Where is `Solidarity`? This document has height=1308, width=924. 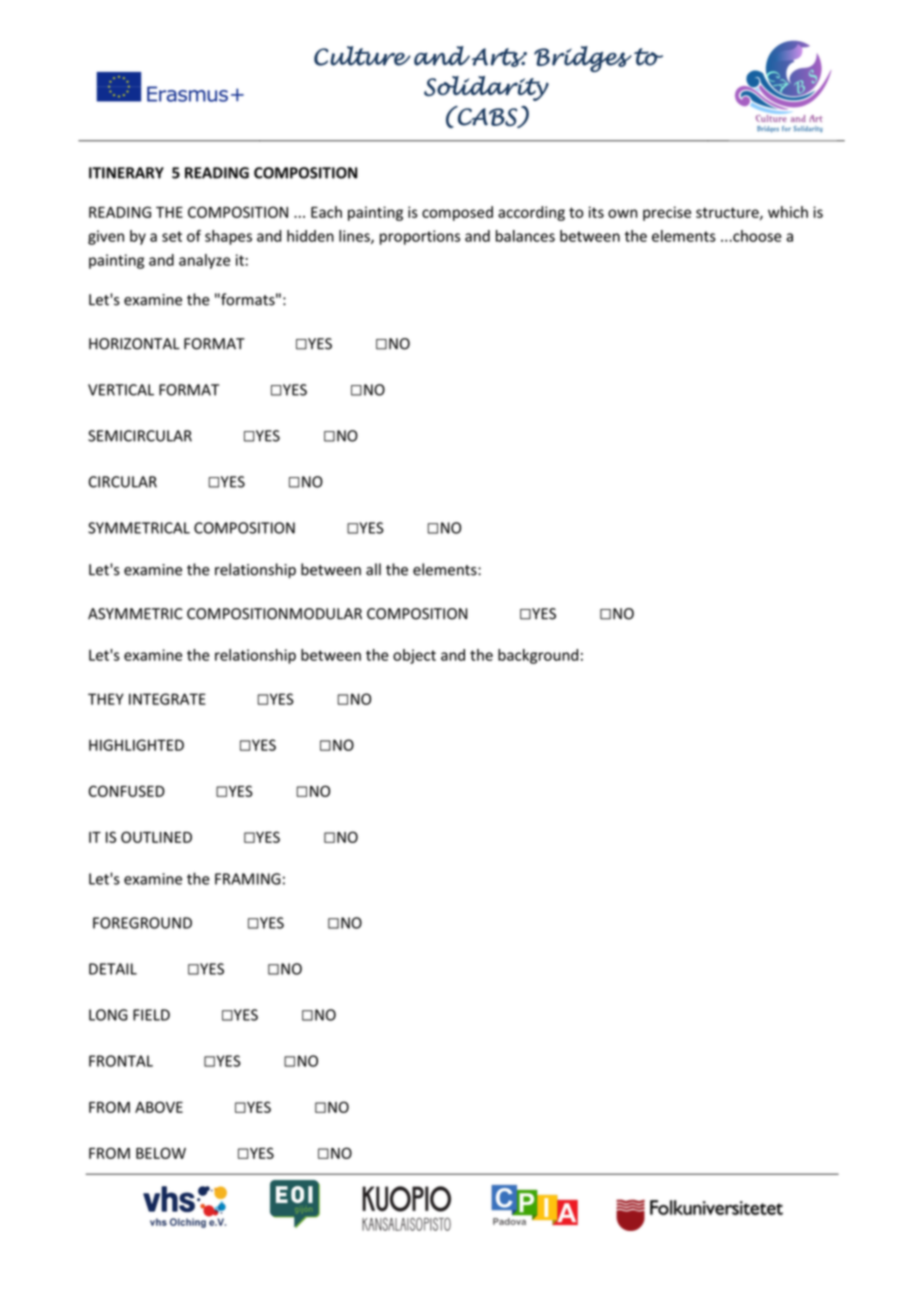
Solidarity is located at coordinates (486, 88).
